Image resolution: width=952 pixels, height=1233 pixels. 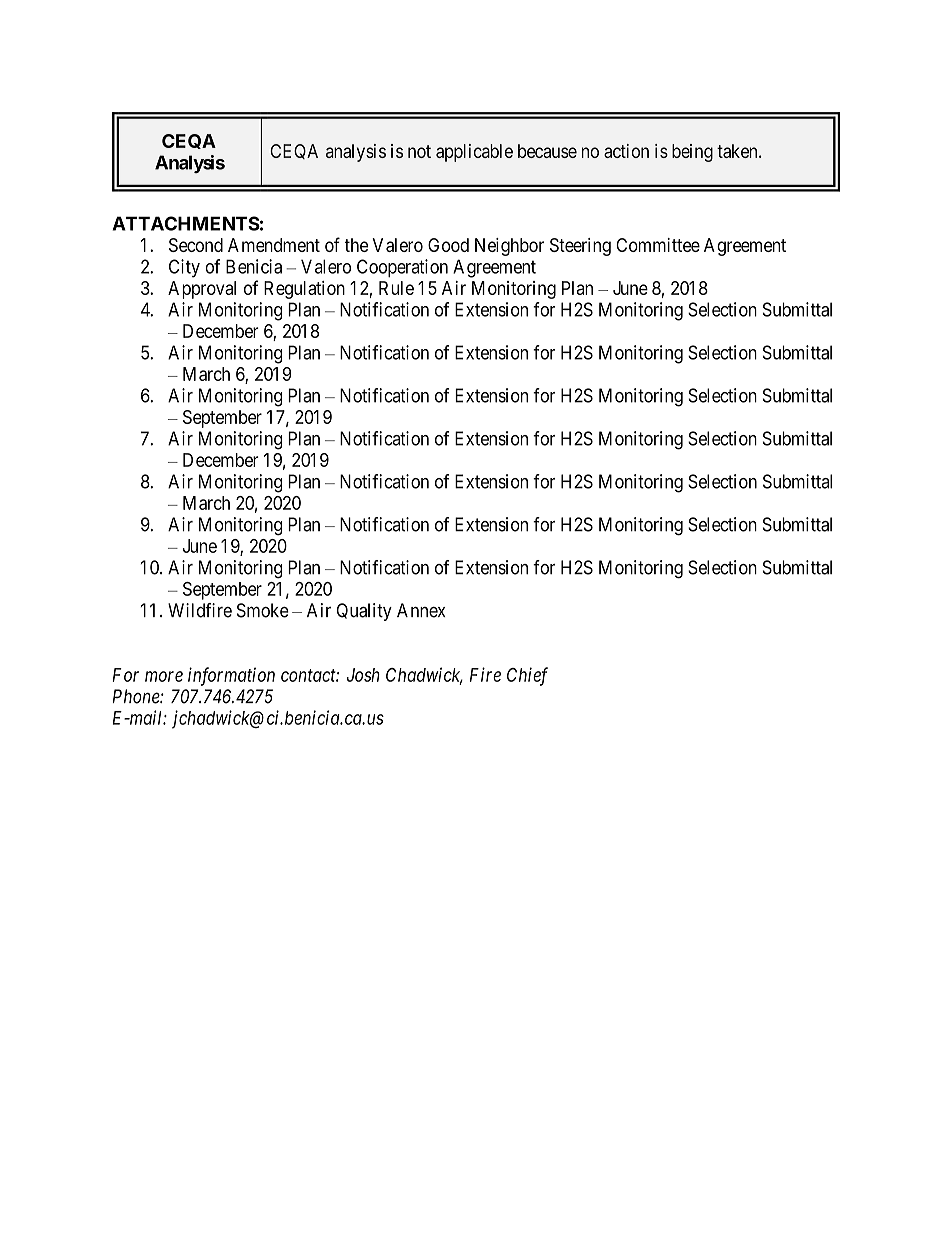 What do you see at coordinates (396, 288) in the screenshot?
I see `Rule` at bounding box center [396, 288].
